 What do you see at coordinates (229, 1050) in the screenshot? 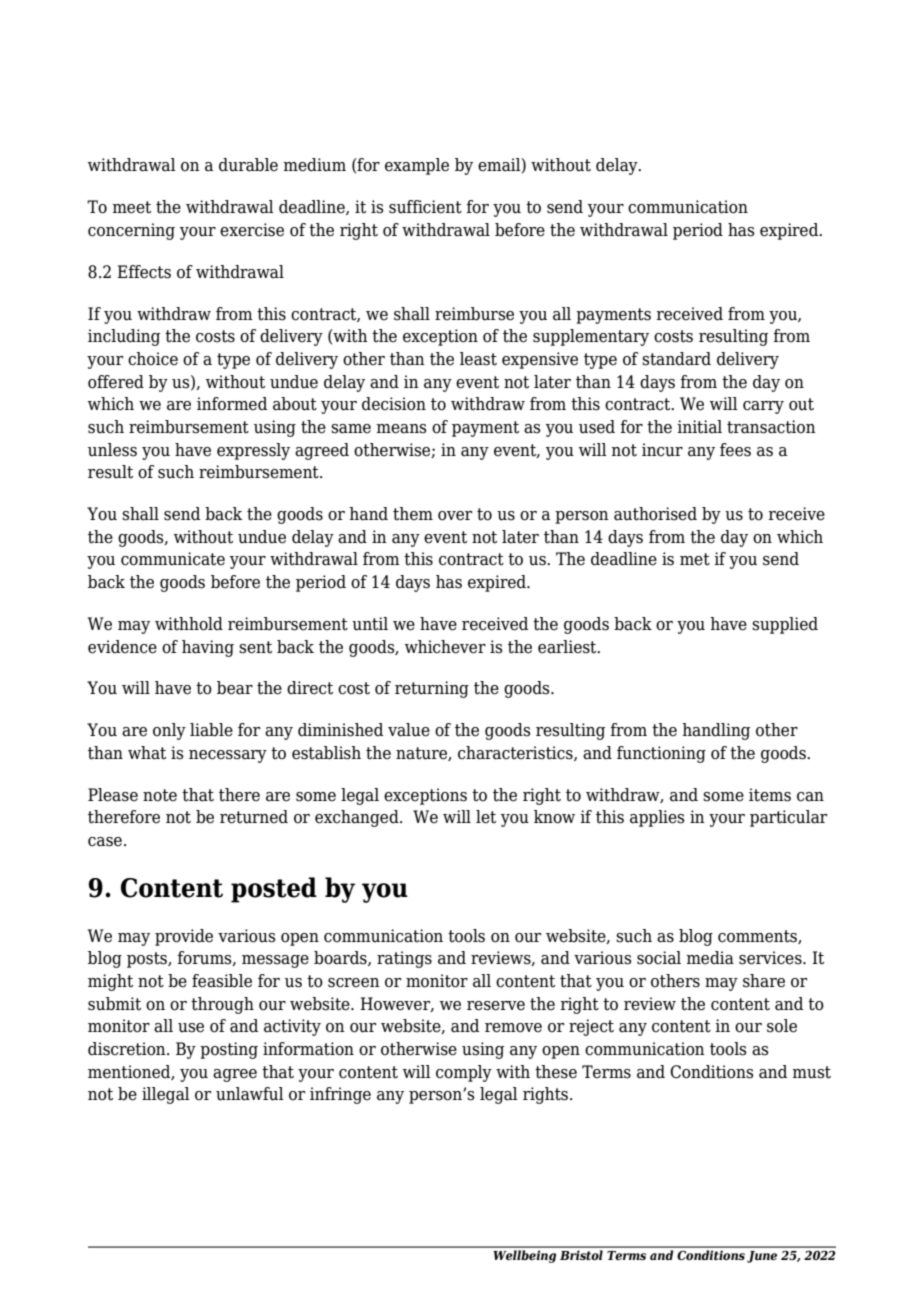
I see `posting` at bounding box center [229, 1050].
